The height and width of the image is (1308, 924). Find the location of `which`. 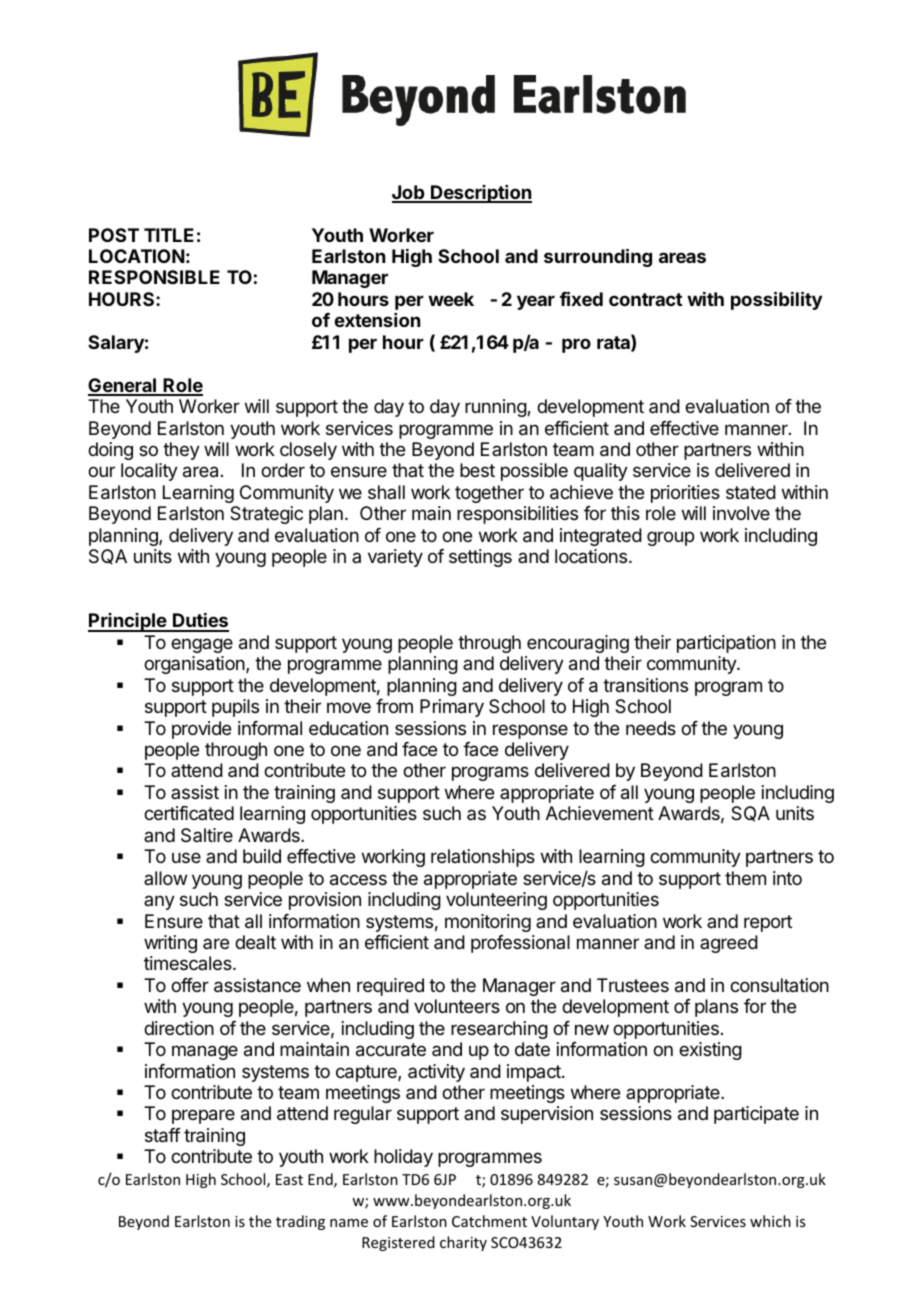

which is located at coordinates (770, 1221).
